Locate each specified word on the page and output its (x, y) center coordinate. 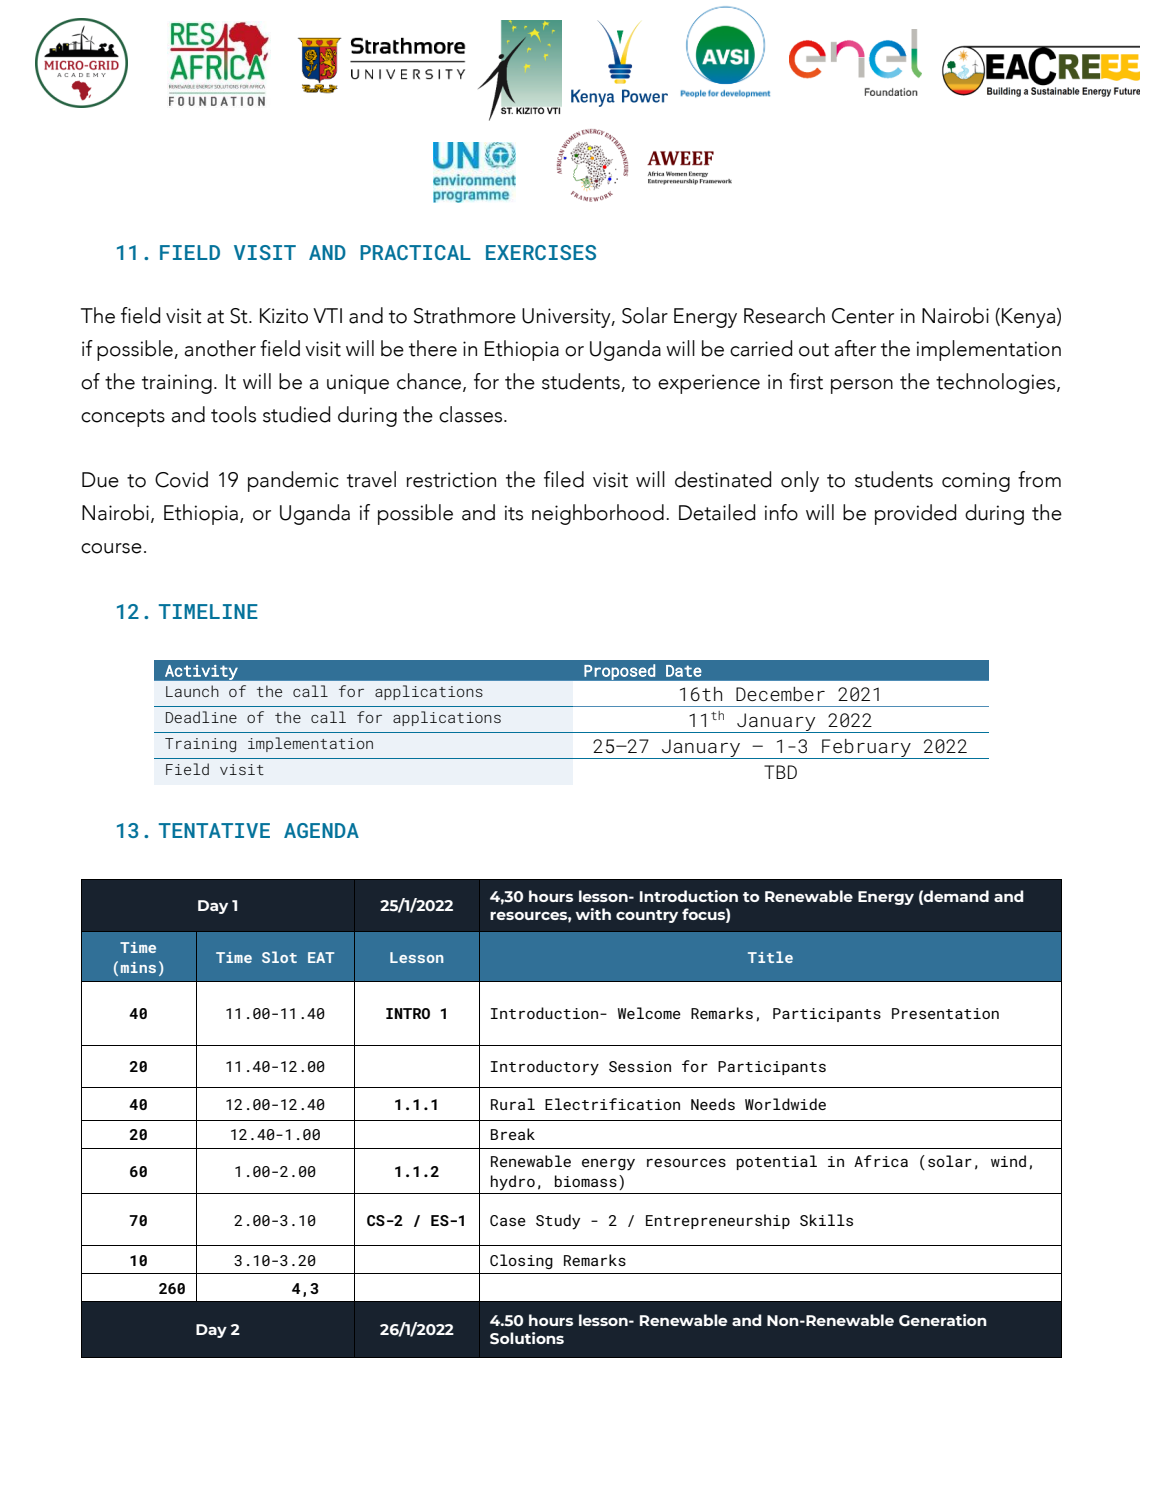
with (593, 914)
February (866, 749)
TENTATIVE (214, 830)
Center (863, 316)
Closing (521, 1261)
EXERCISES (541, 252)
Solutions (527, 1338)
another (220, 348)
